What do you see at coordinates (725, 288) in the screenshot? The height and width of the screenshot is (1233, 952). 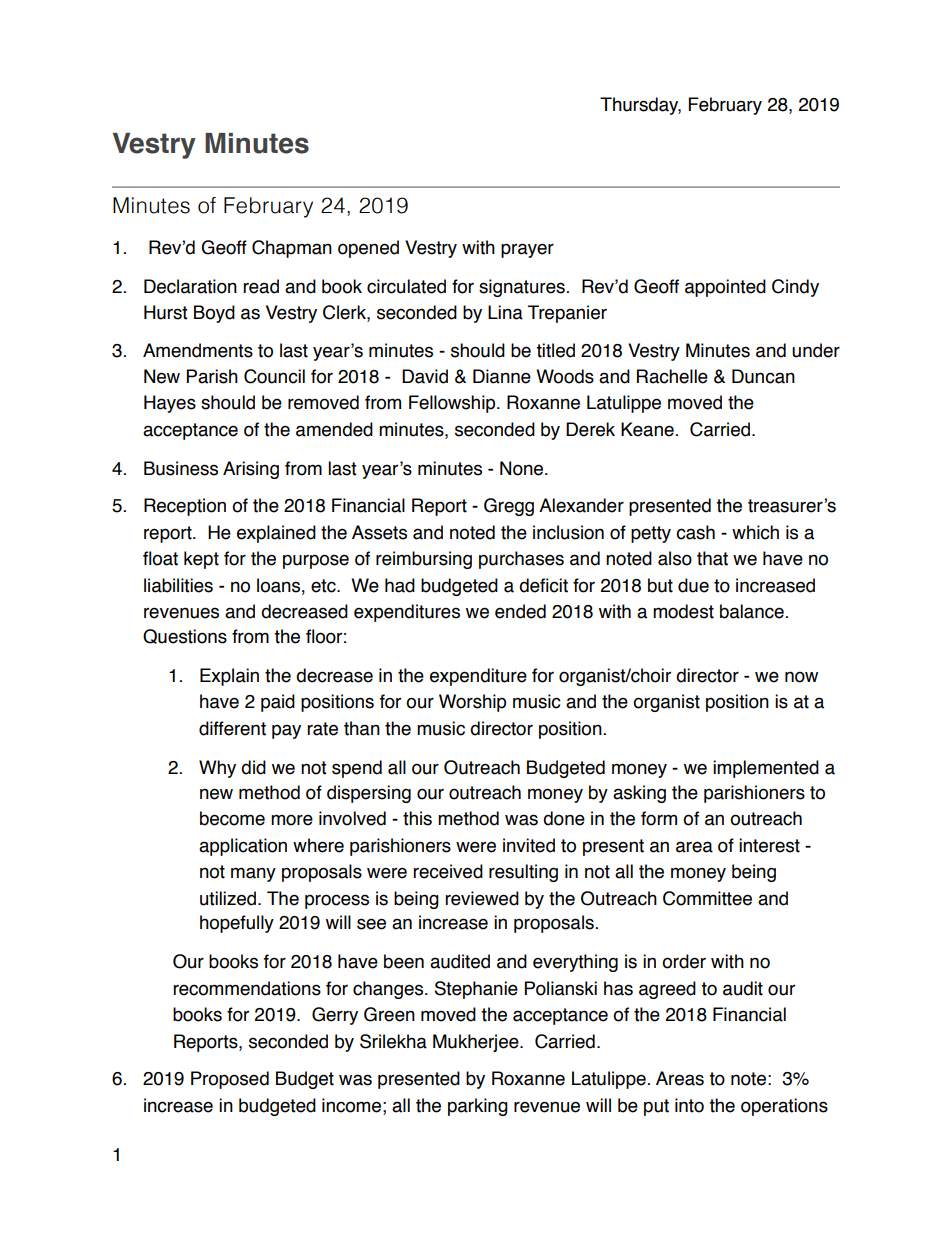 I see `appointed` at bounding box center [725, 288].
